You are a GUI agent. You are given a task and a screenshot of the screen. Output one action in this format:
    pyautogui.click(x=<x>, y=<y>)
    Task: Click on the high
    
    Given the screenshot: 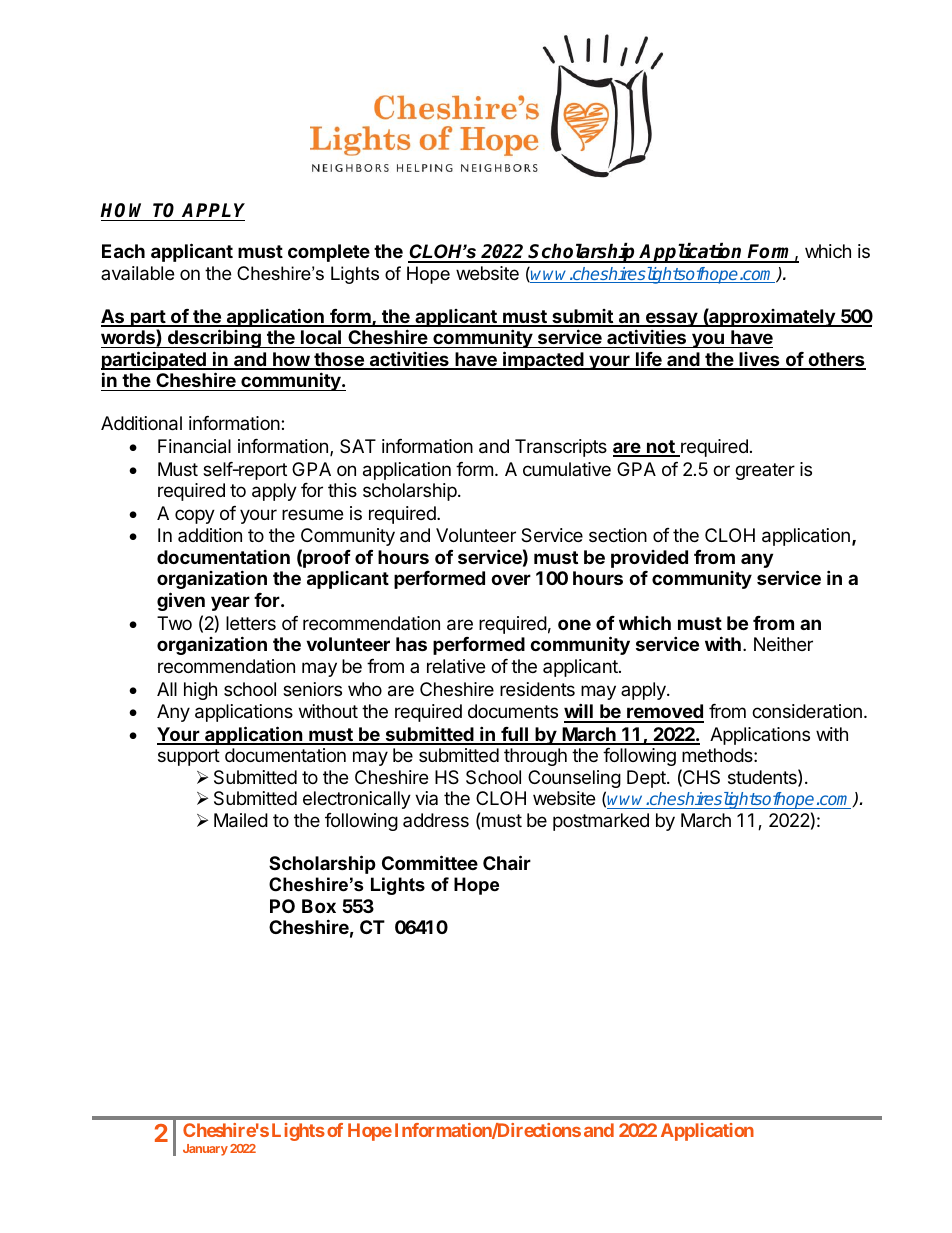 What is the action you would take?
    pyautogui.click(x=200, y=691)
